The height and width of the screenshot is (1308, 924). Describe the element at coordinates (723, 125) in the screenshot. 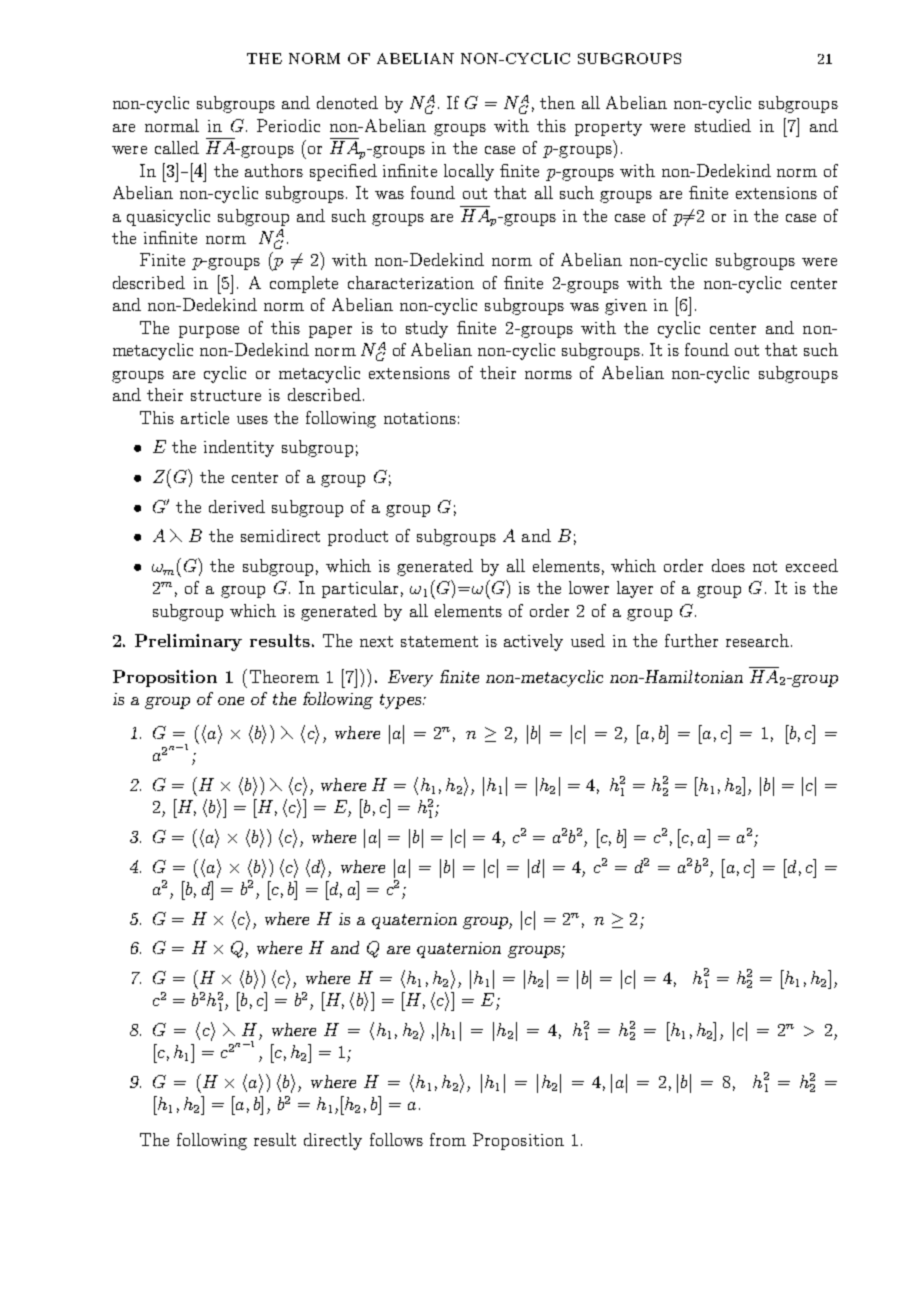

I see `studied` at that location.
